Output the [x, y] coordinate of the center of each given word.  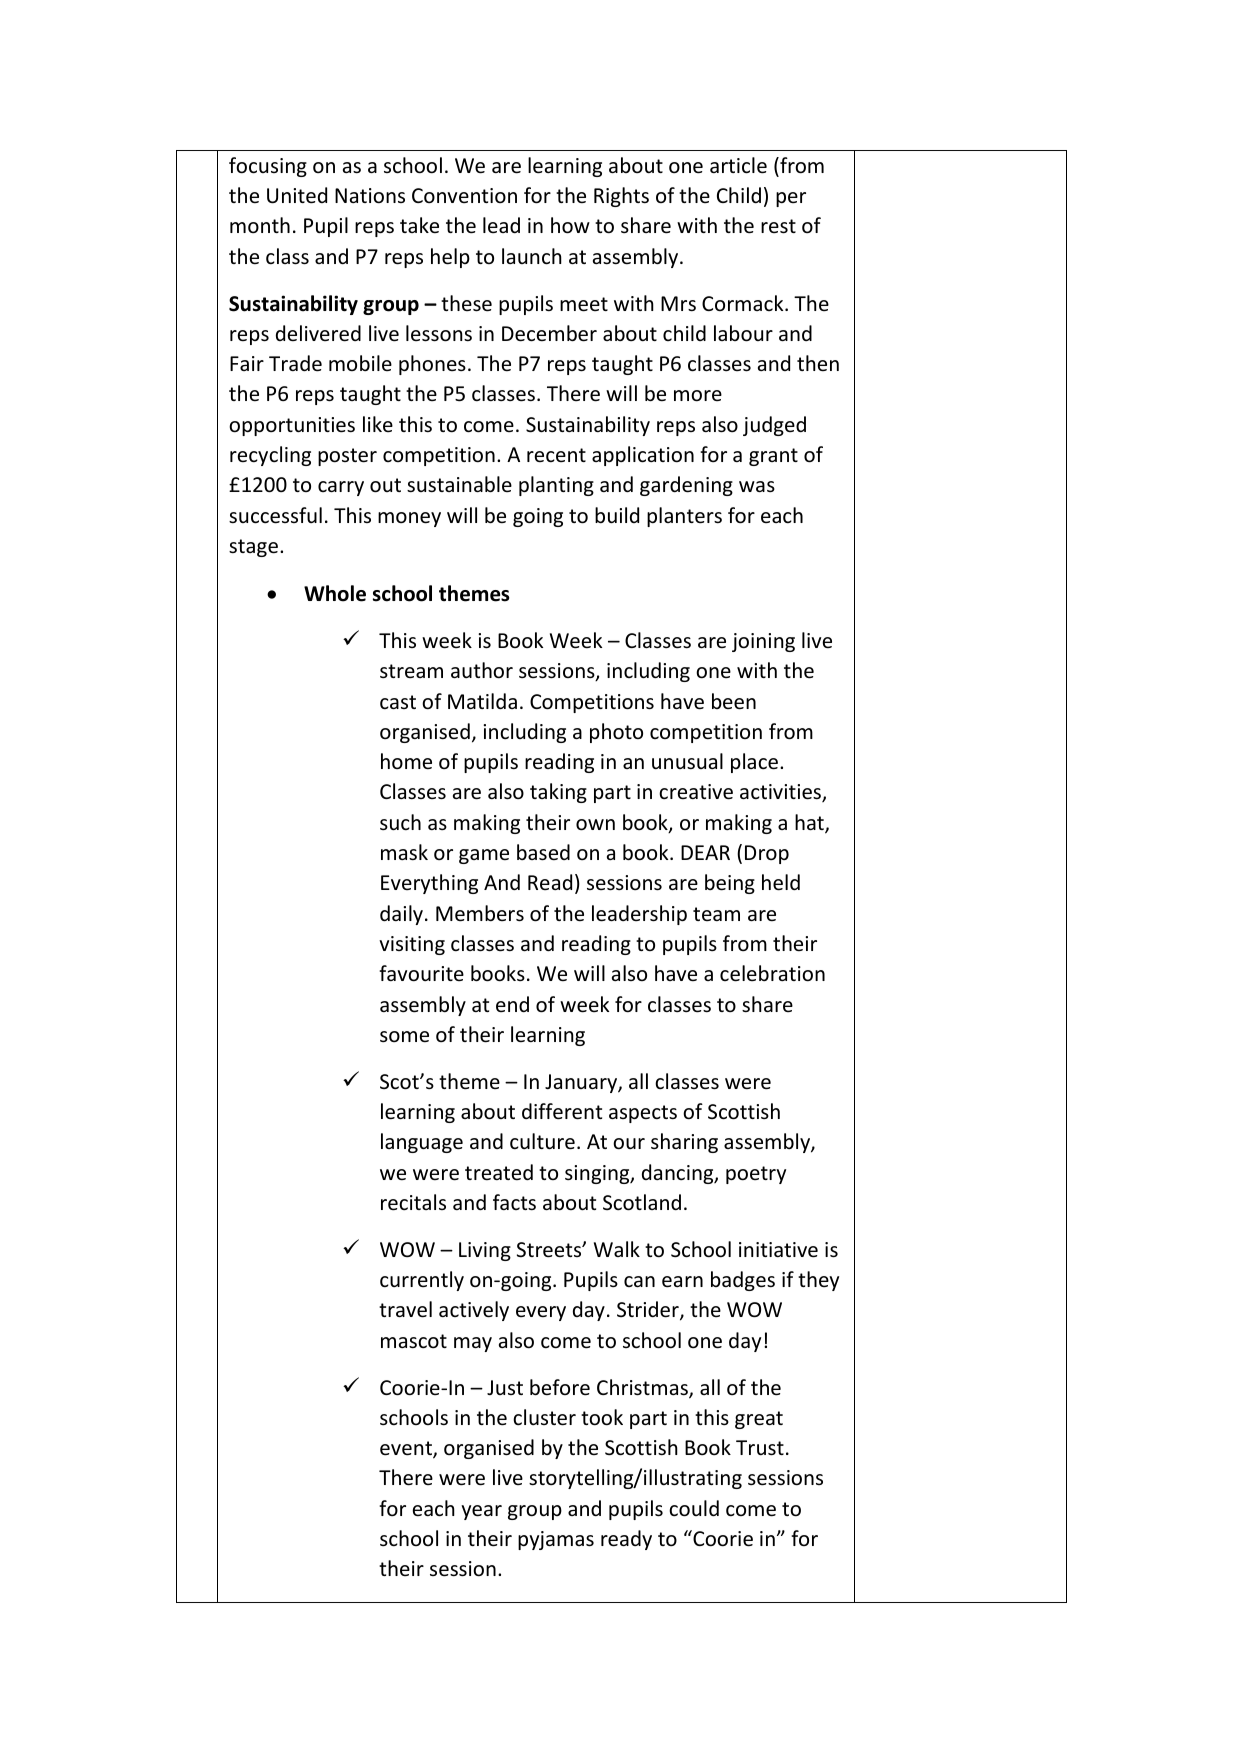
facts [514, 1202]
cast [398, 702]
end [512, 1004]
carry [341, 488]
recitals [413, 1202]
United [297, 195]
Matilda [482, 701]
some [404, 1036]
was [757, 486]
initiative [778, 1250]
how [570, 225]
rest [778, 226]
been [734, 701]
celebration [772, 973]
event [407, 1449]
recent [556, 455]
